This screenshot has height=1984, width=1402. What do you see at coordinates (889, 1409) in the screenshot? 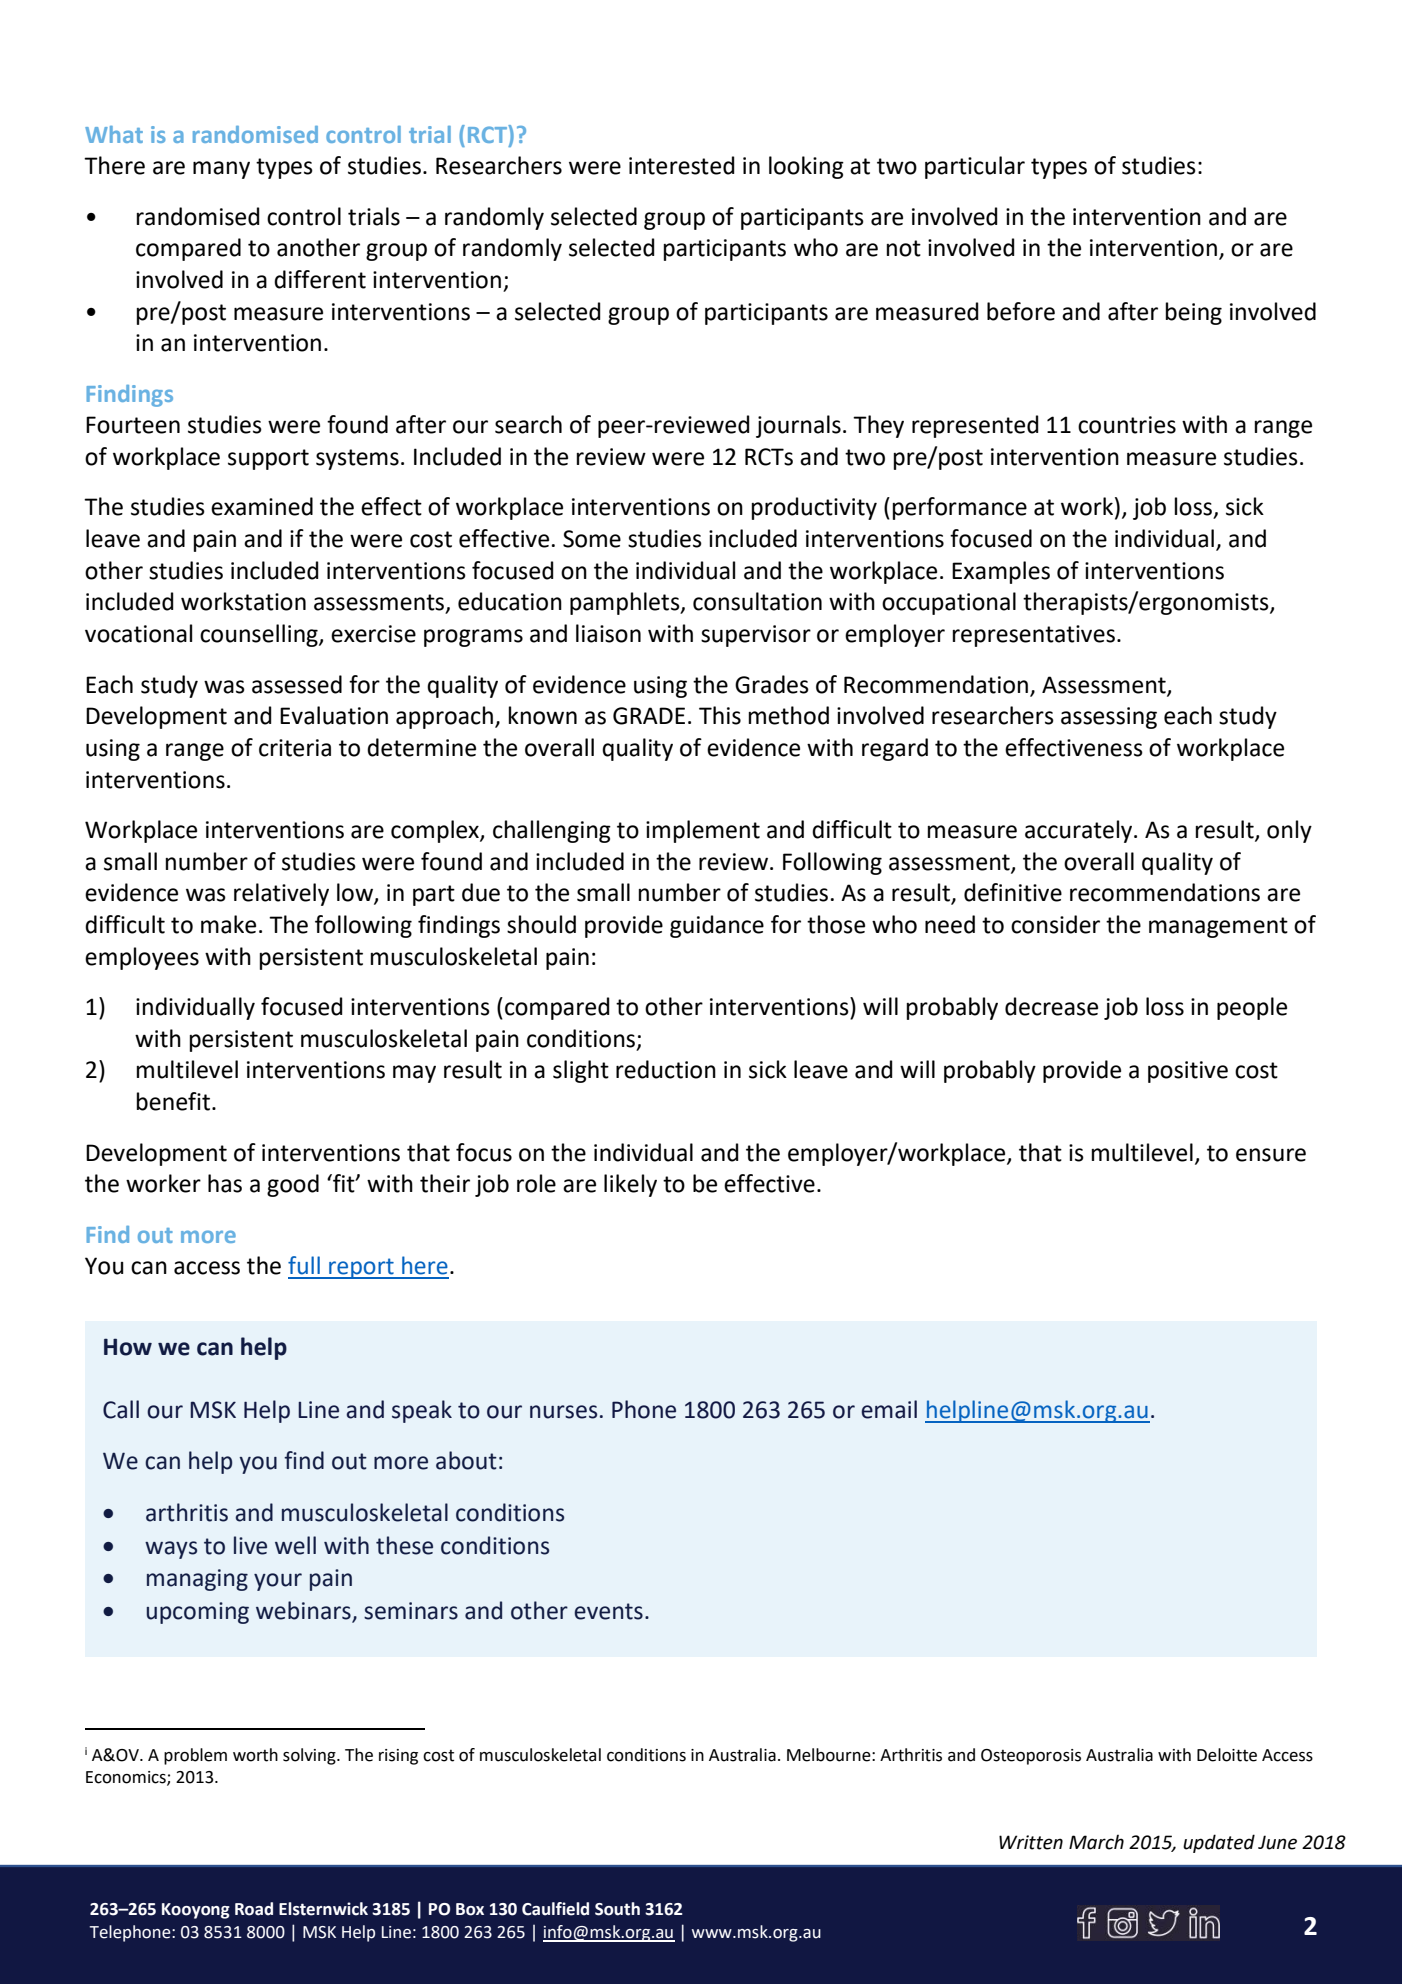
I see `email` at bounding box center [889, 1409].
